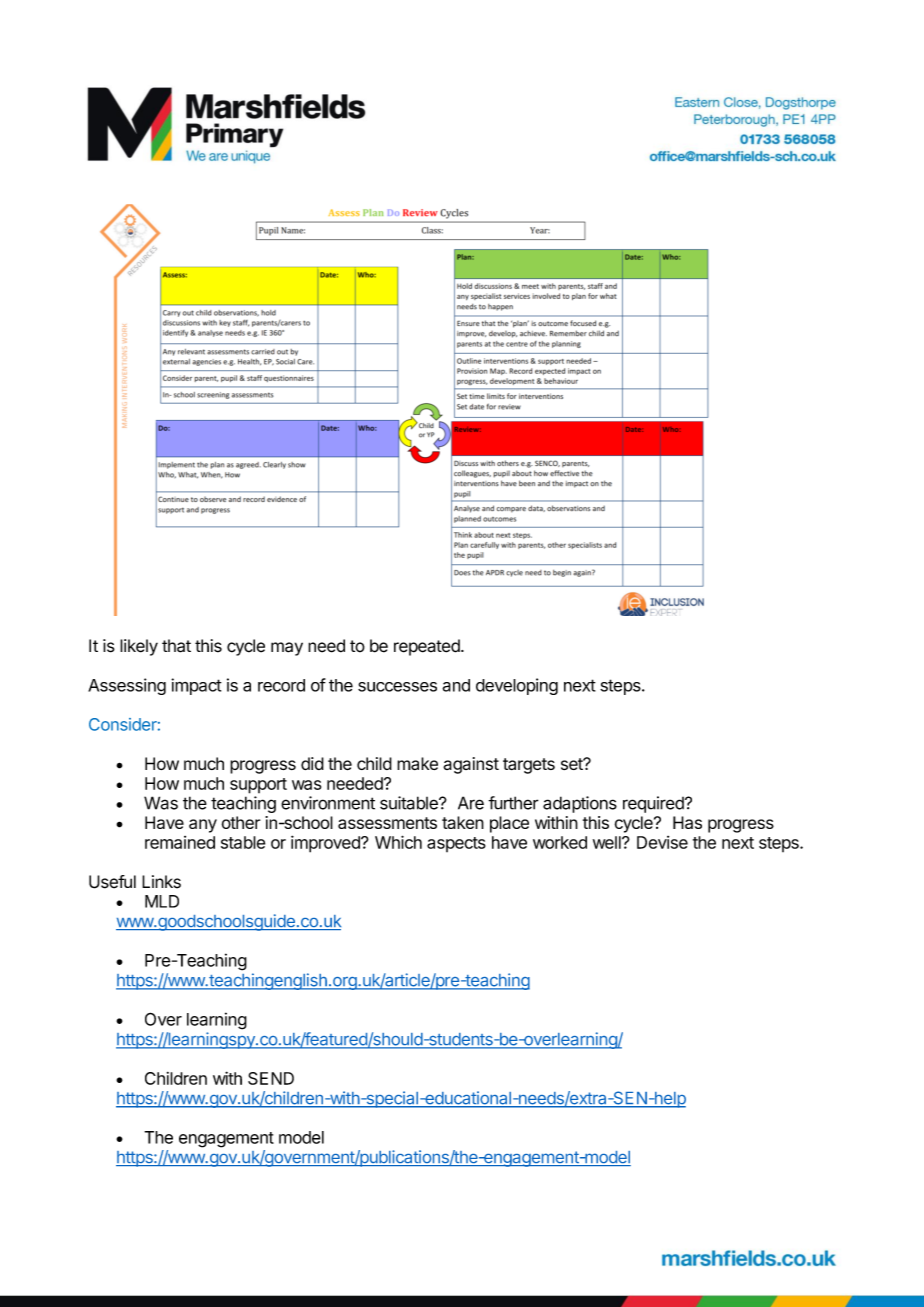  What do you see at coordinates (258, 786) in the image?
I see `support` at bounding box center [258, 786].
